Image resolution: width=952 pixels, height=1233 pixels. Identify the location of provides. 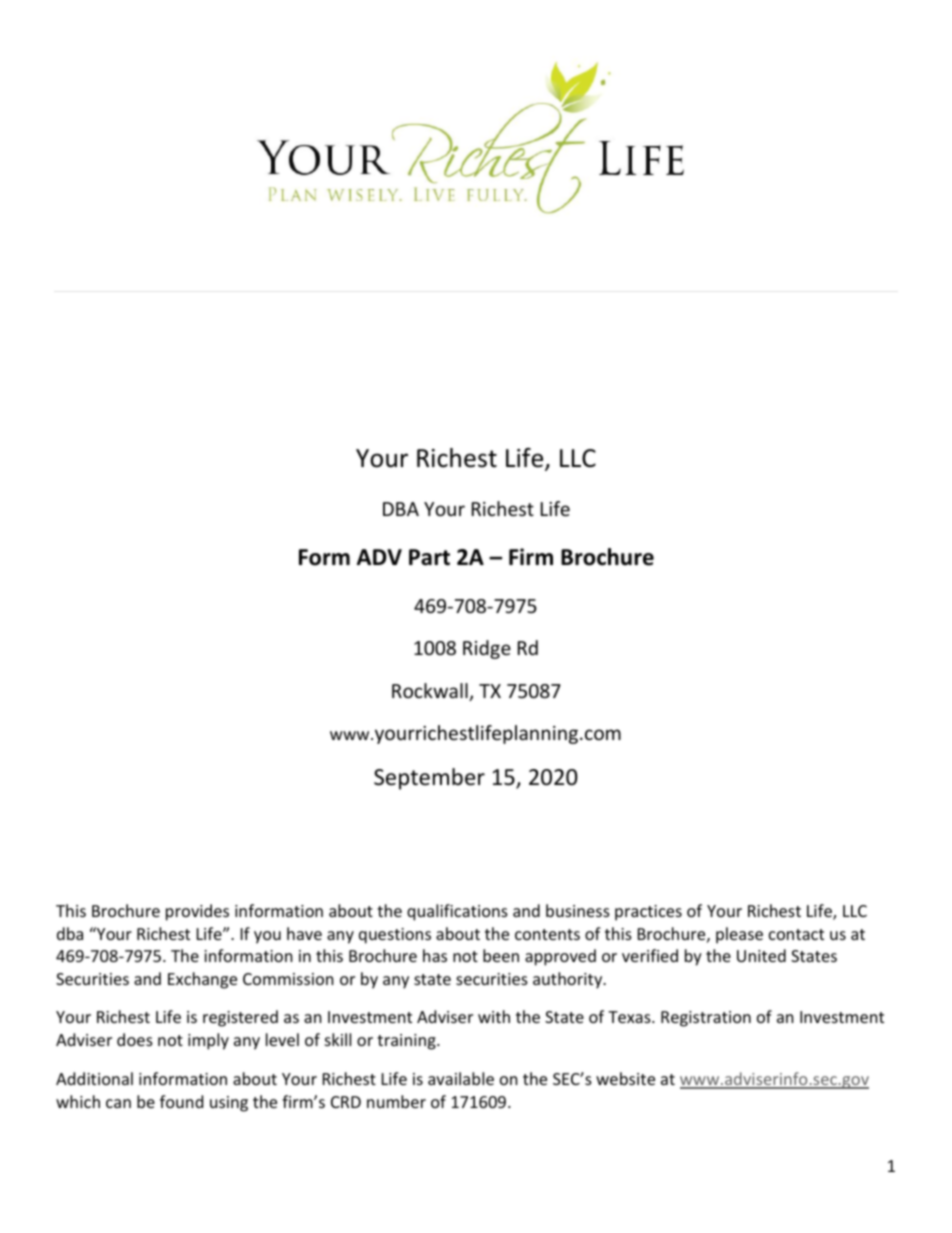
(197, 912).
